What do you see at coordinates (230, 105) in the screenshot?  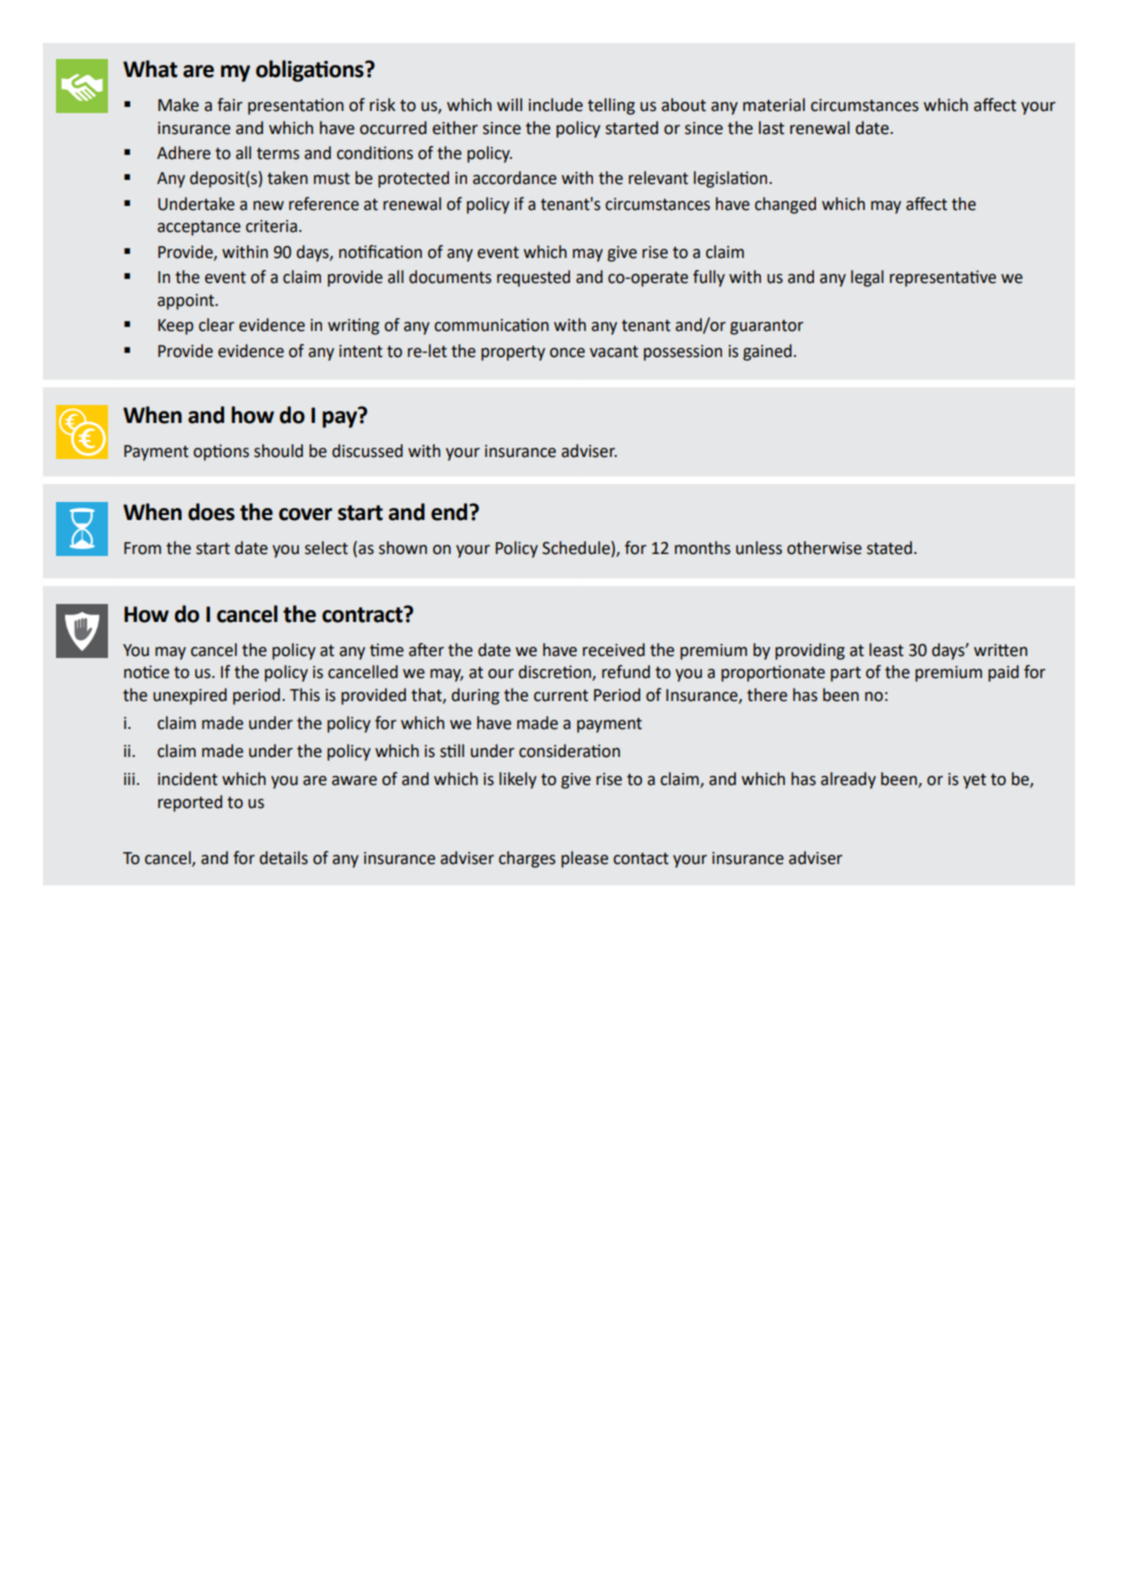 I see `fair` at bounding box center [230, 105].
